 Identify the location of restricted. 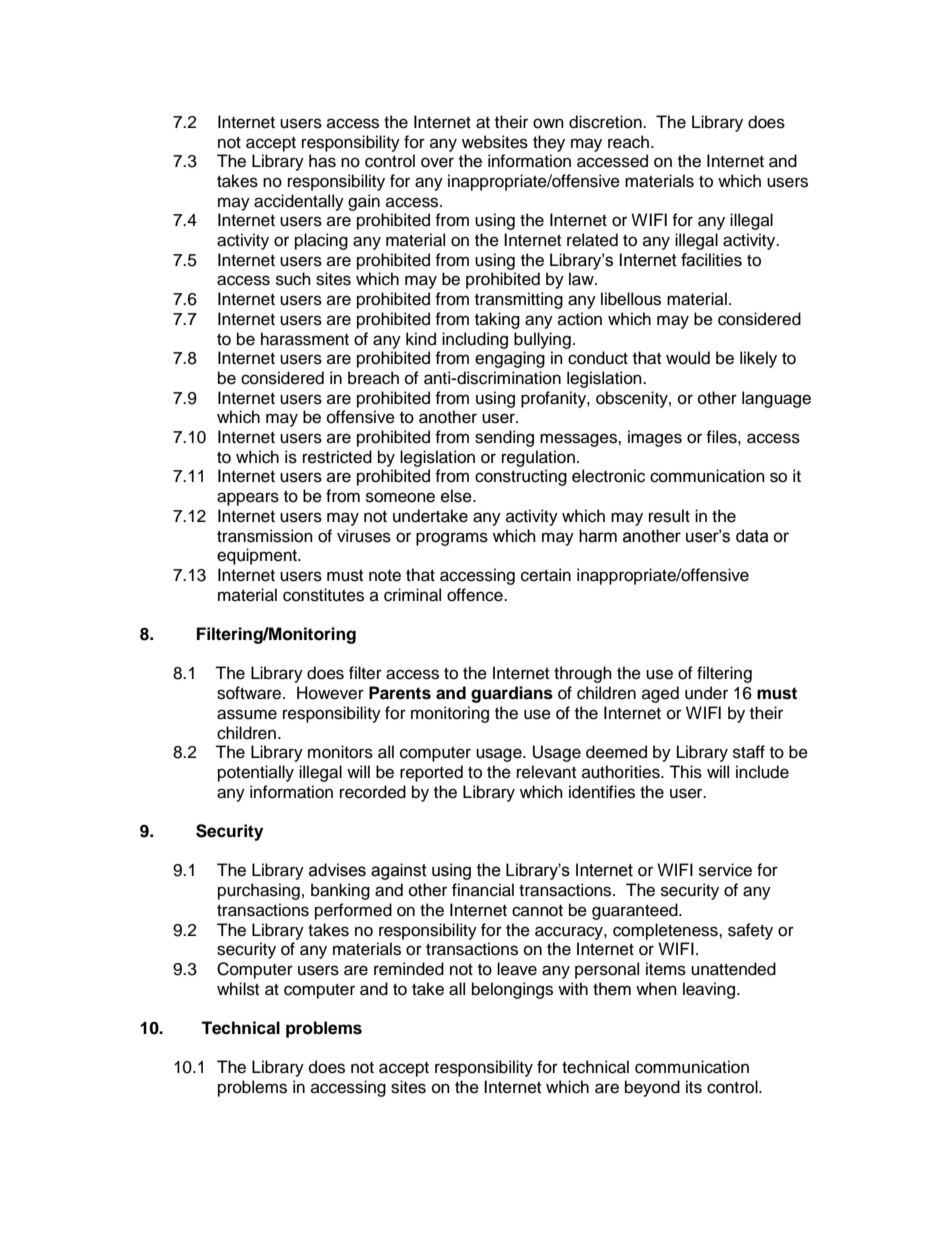
(337, 457).
